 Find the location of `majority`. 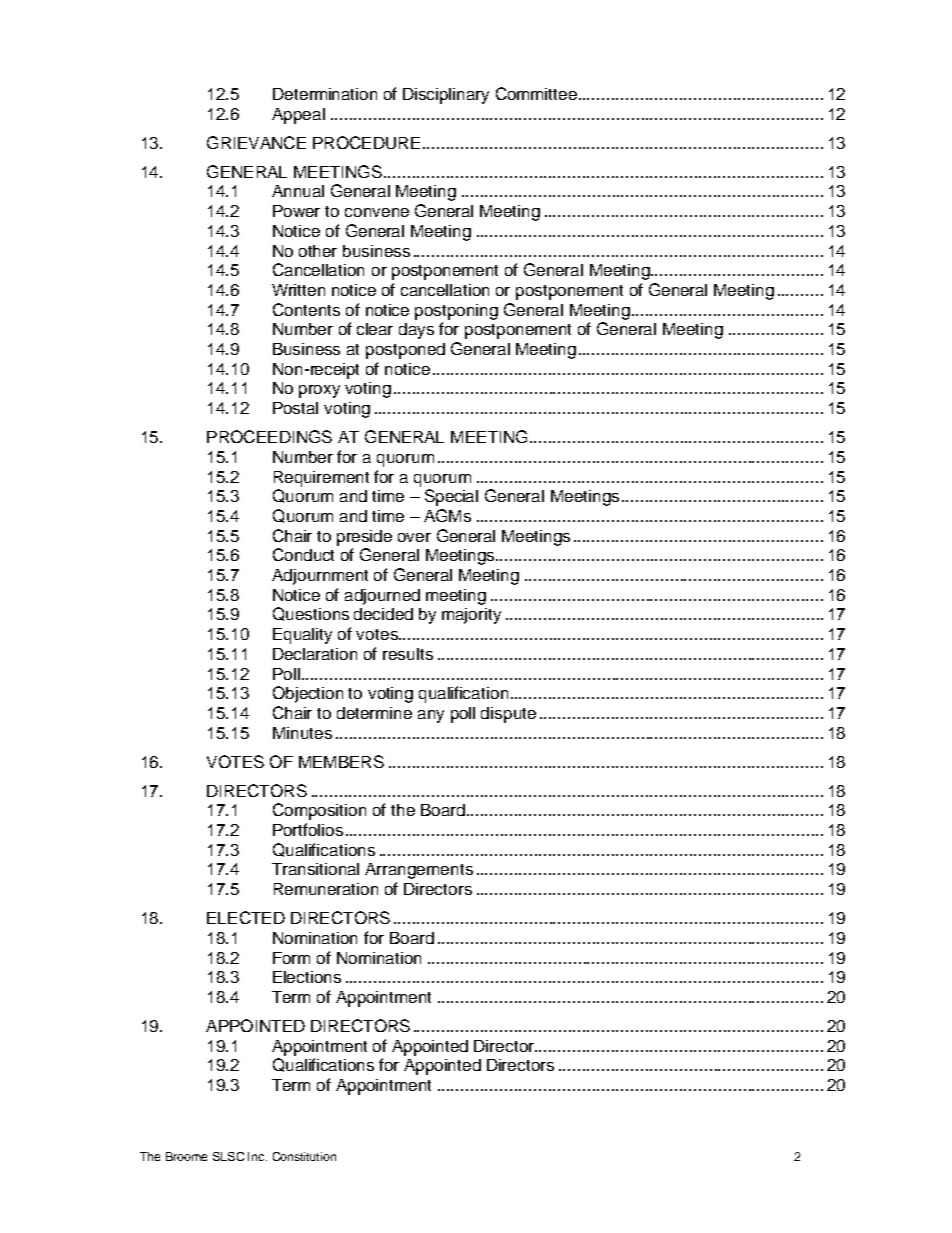

majority is located at coordinates (471, 616).
